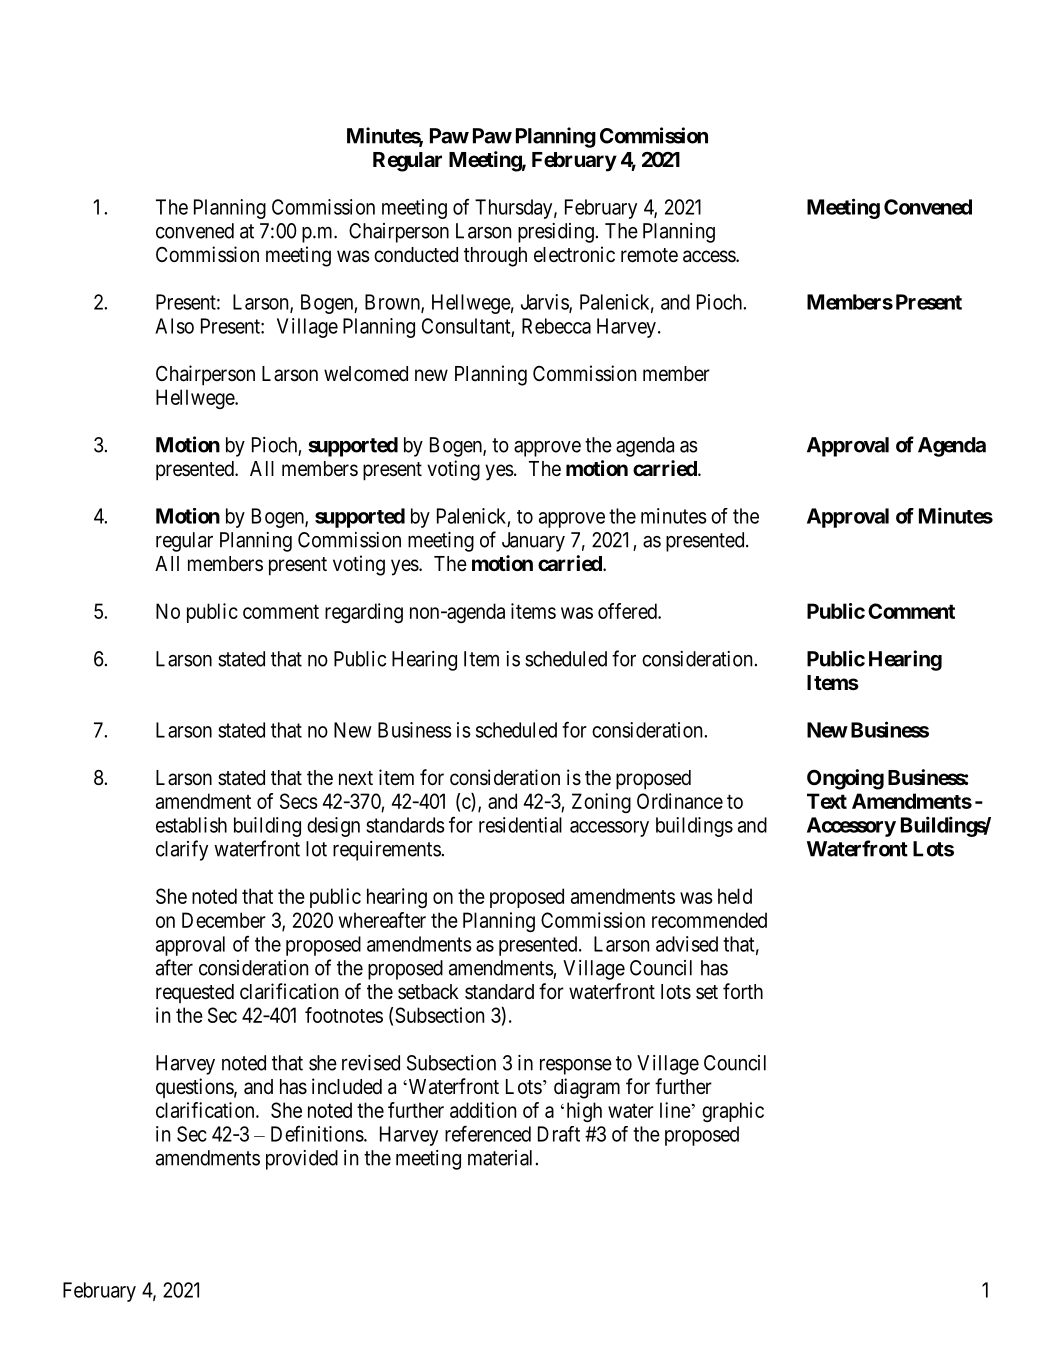  I want to click on graphic, so click(733, 1112).
